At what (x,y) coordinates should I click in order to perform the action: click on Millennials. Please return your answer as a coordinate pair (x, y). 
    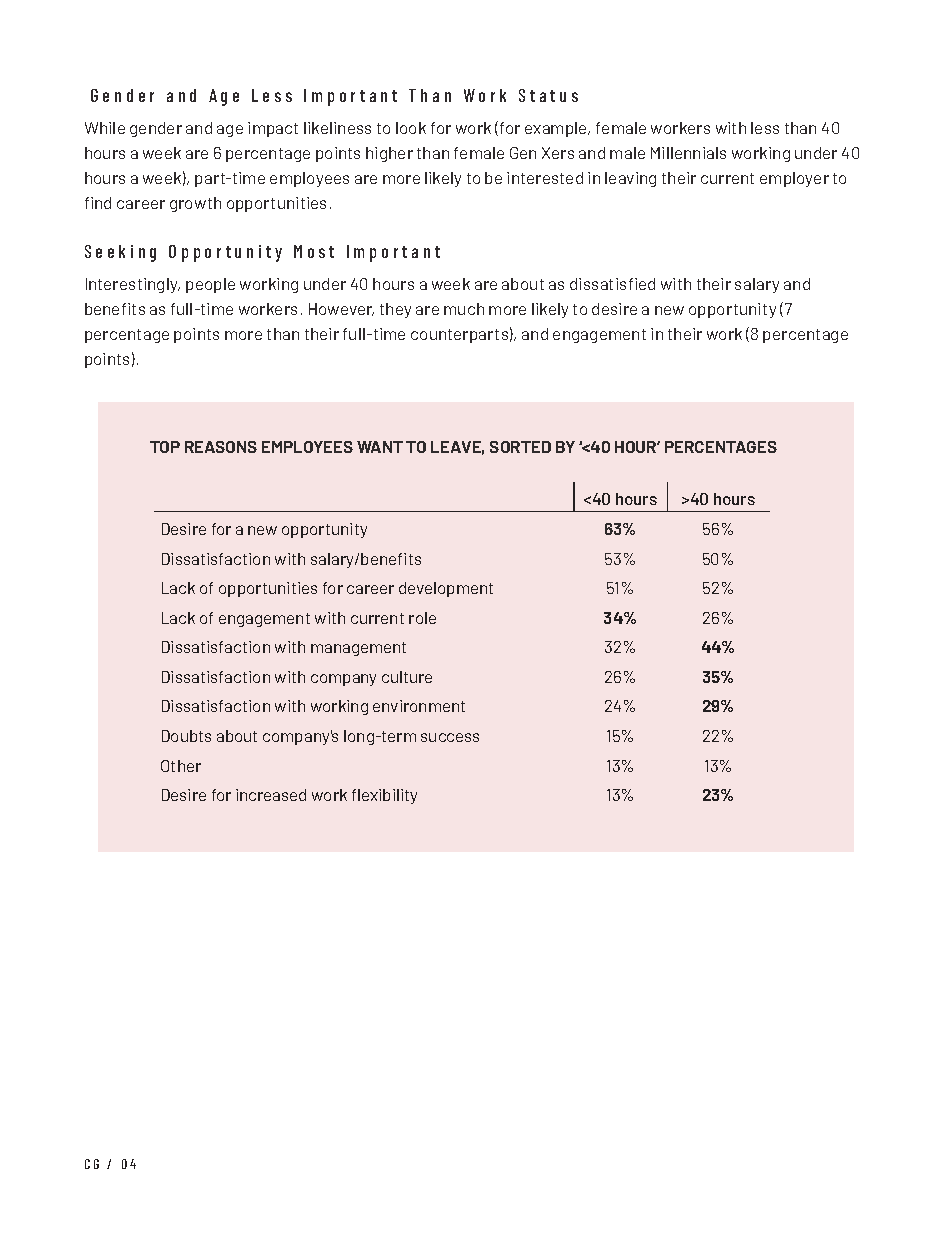
    Looking at the image, I should click on (688, 153).
